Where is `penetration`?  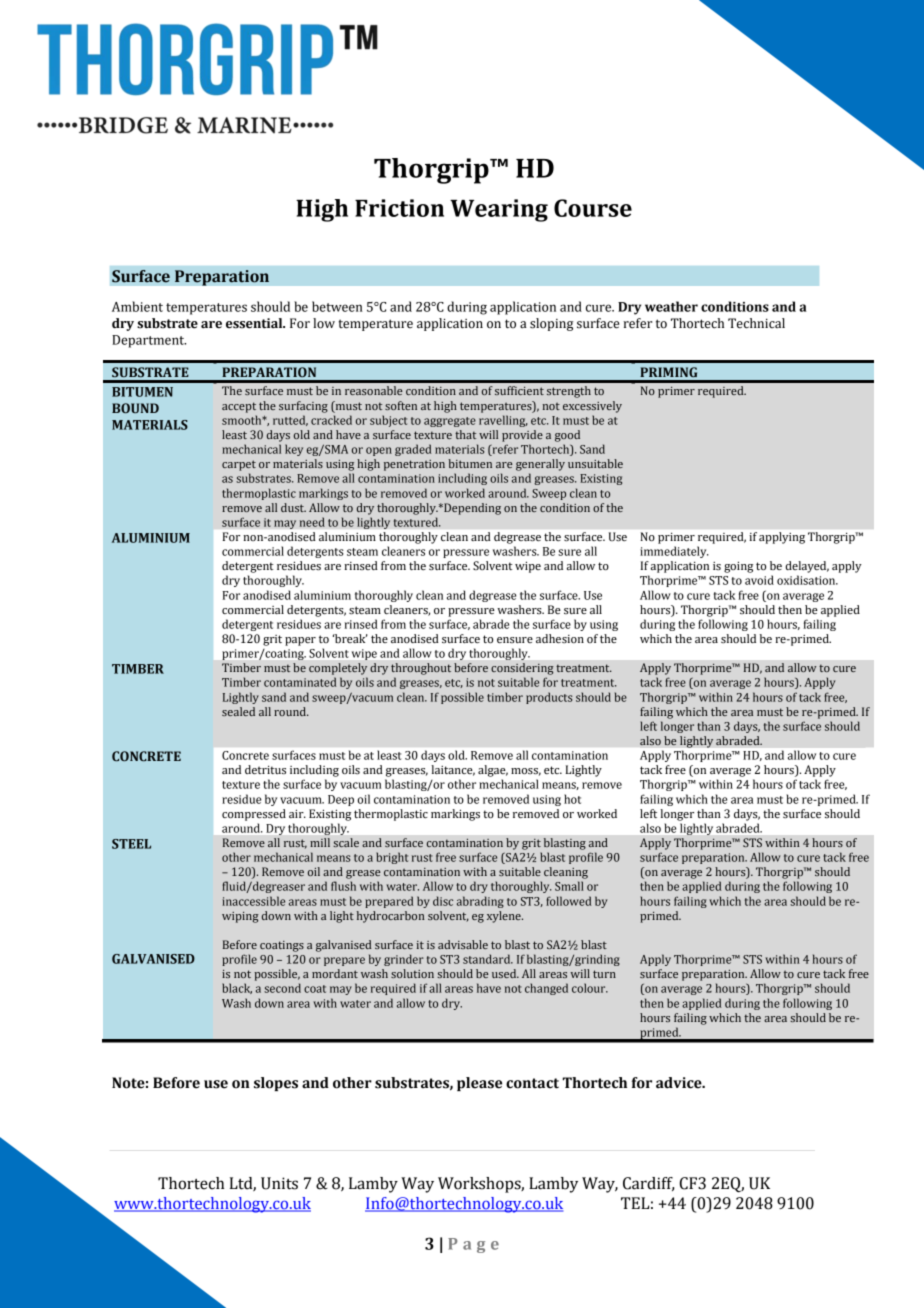 penetration is located at coordinates (414, 465).
